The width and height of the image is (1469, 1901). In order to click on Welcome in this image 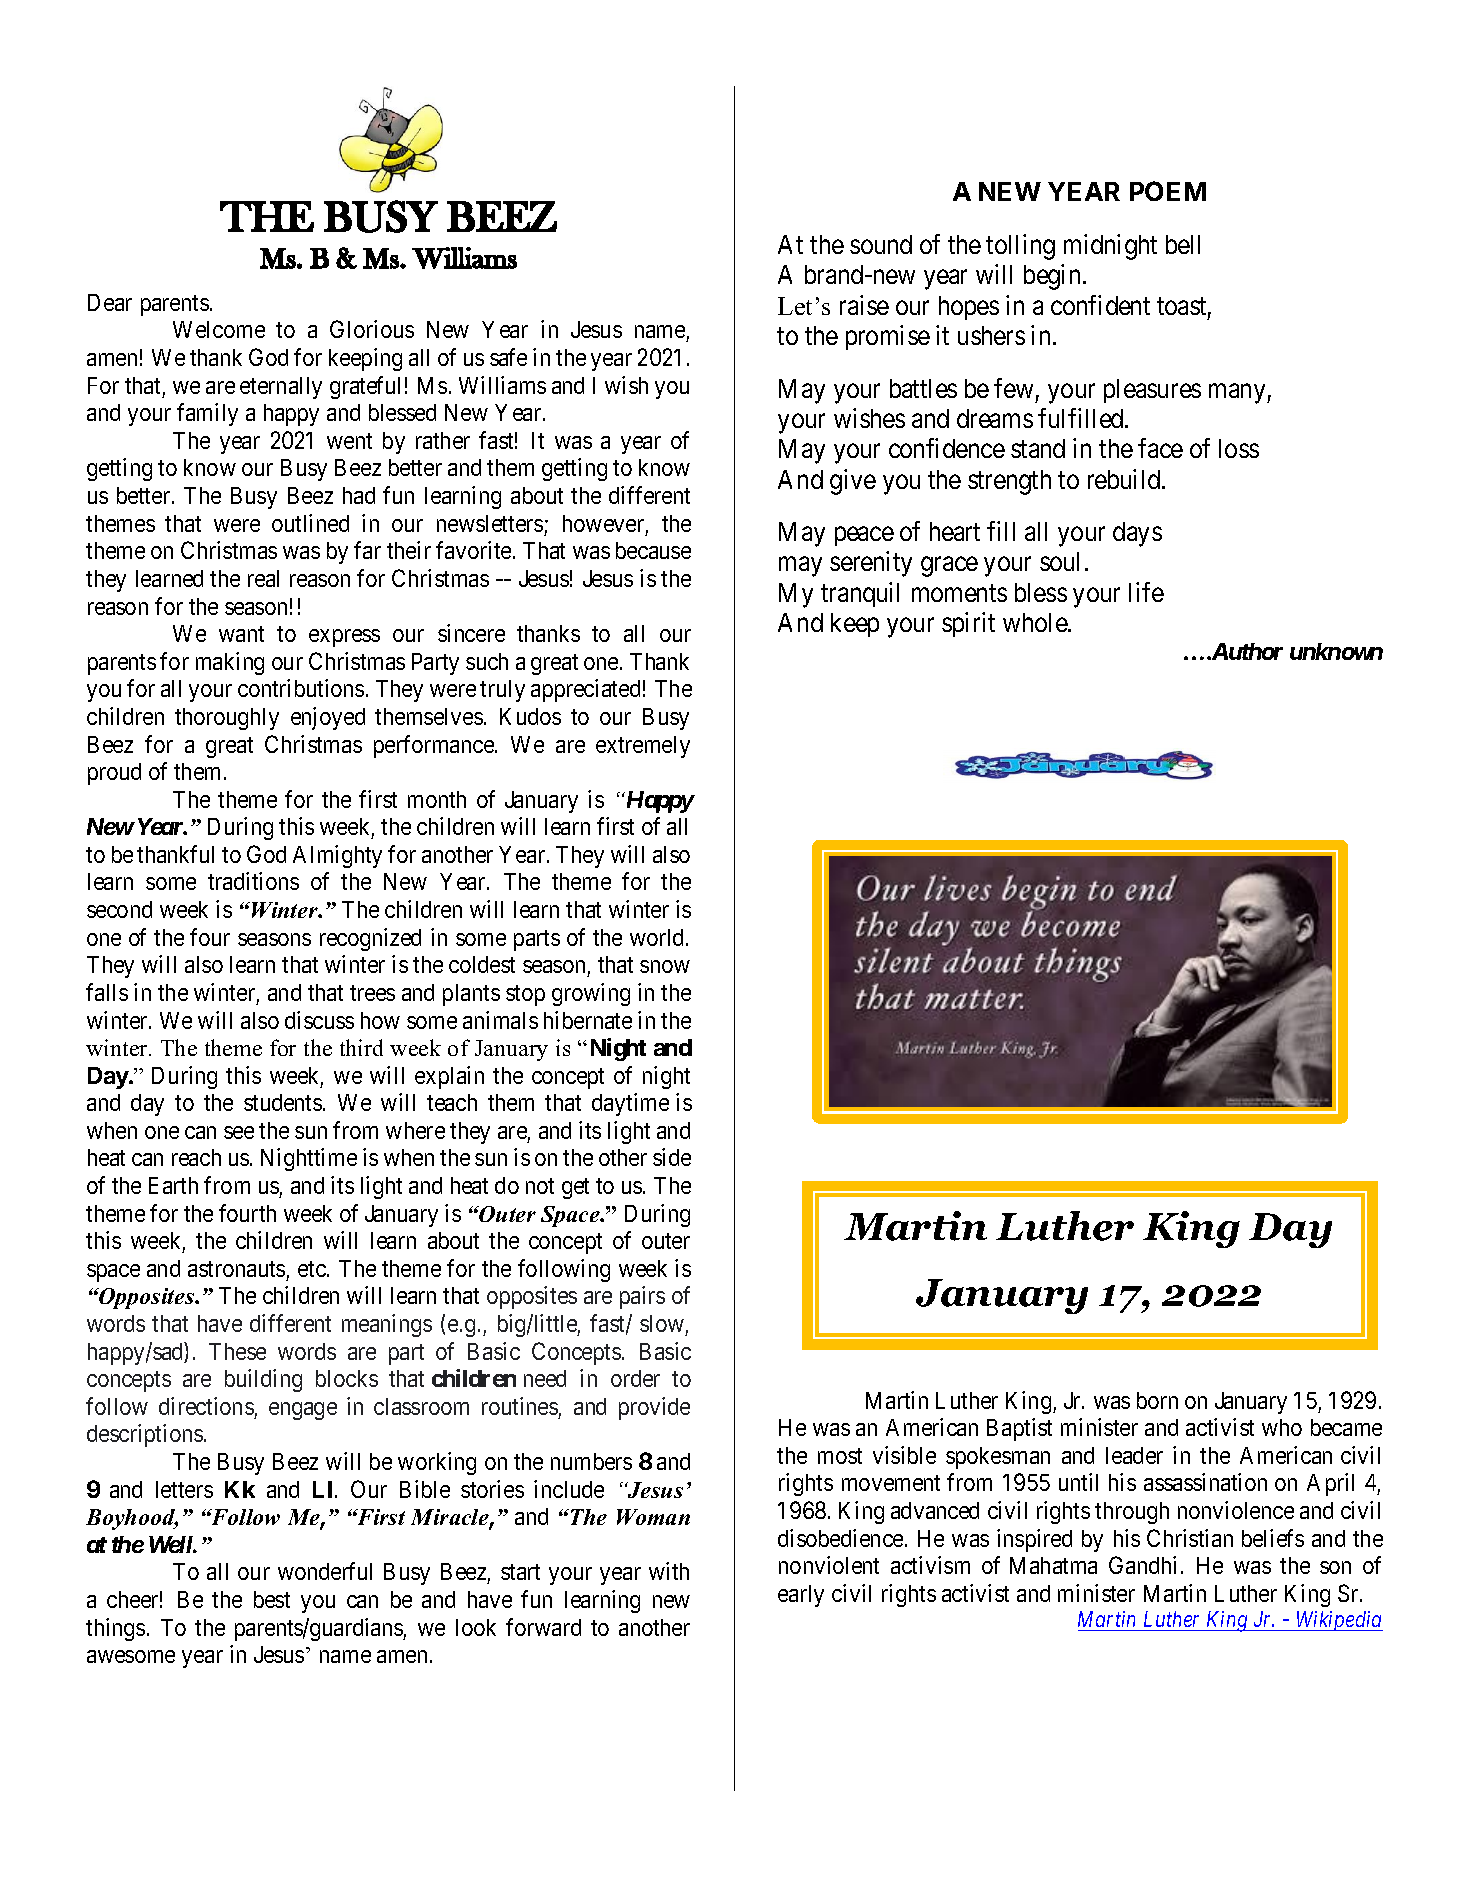, I will do `click(219, 329)`.
